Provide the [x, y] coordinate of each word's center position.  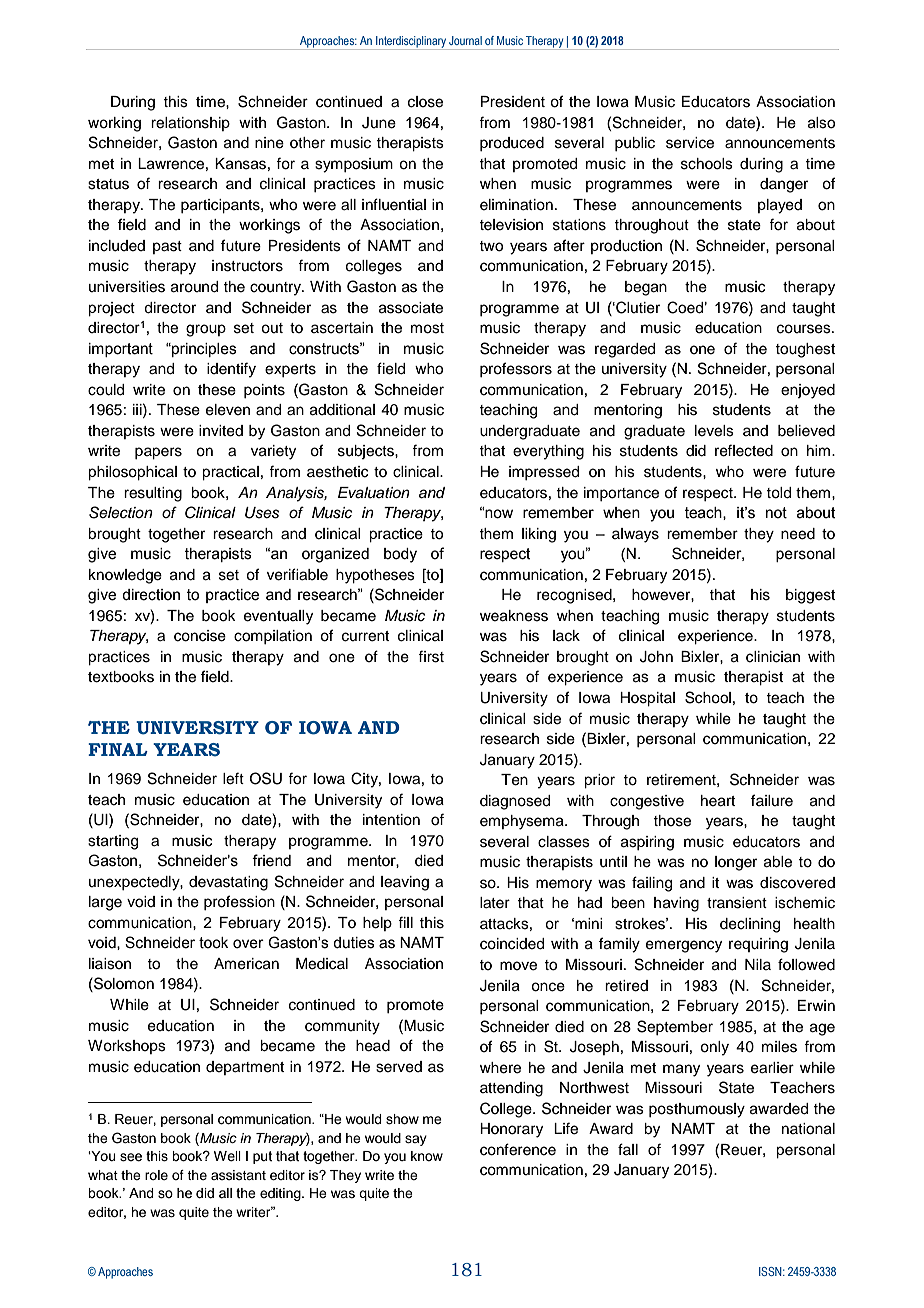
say [416, 1140]
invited [221, 431]
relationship [190, 124]
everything [548, 452]
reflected [744, 450]
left [233, 778]
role [156, 1175]
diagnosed [515, 802]
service [690, 143]
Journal [465, 40]
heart [718, 801]
